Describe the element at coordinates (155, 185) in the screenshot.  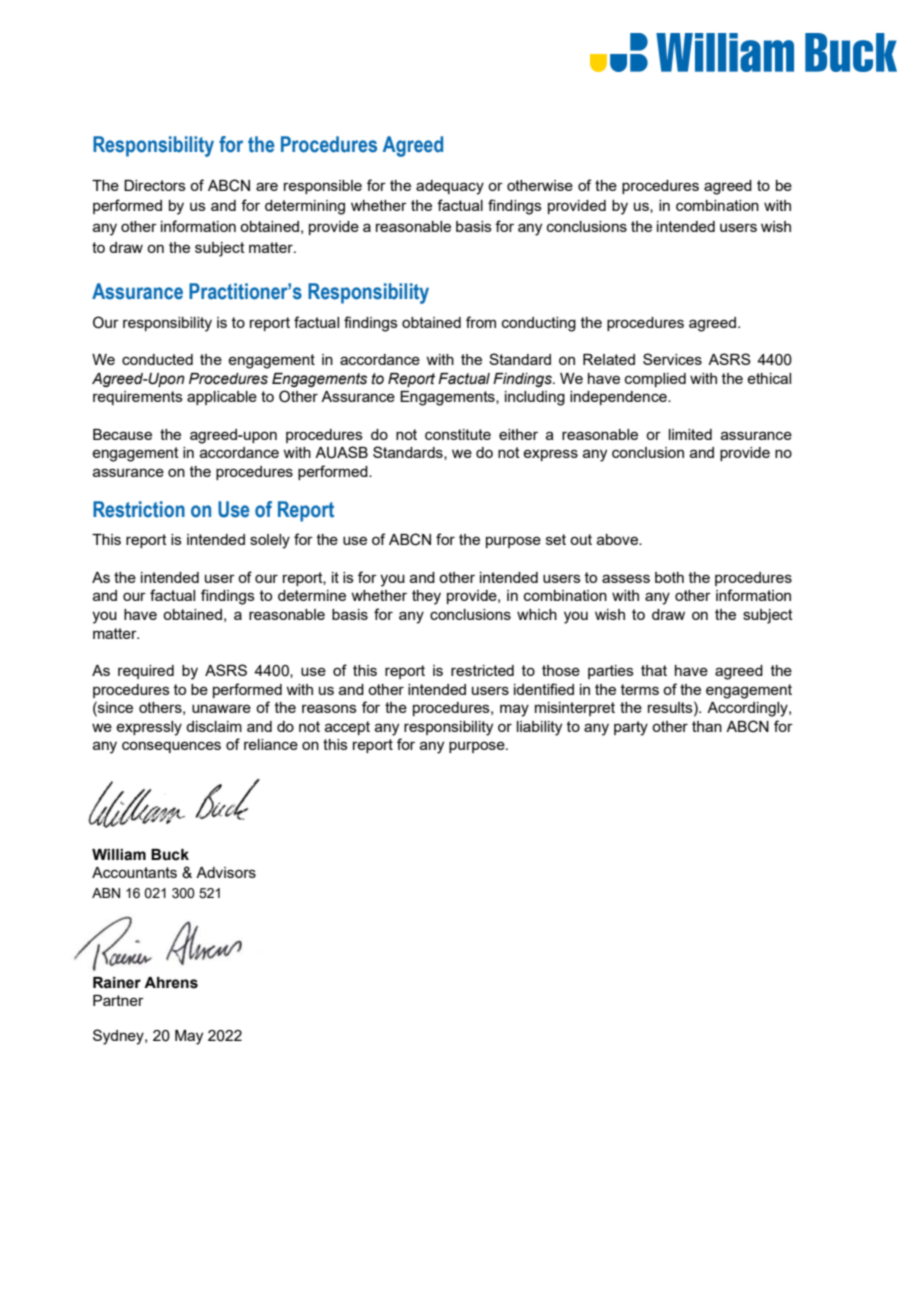
I see `Directors` at that location.
